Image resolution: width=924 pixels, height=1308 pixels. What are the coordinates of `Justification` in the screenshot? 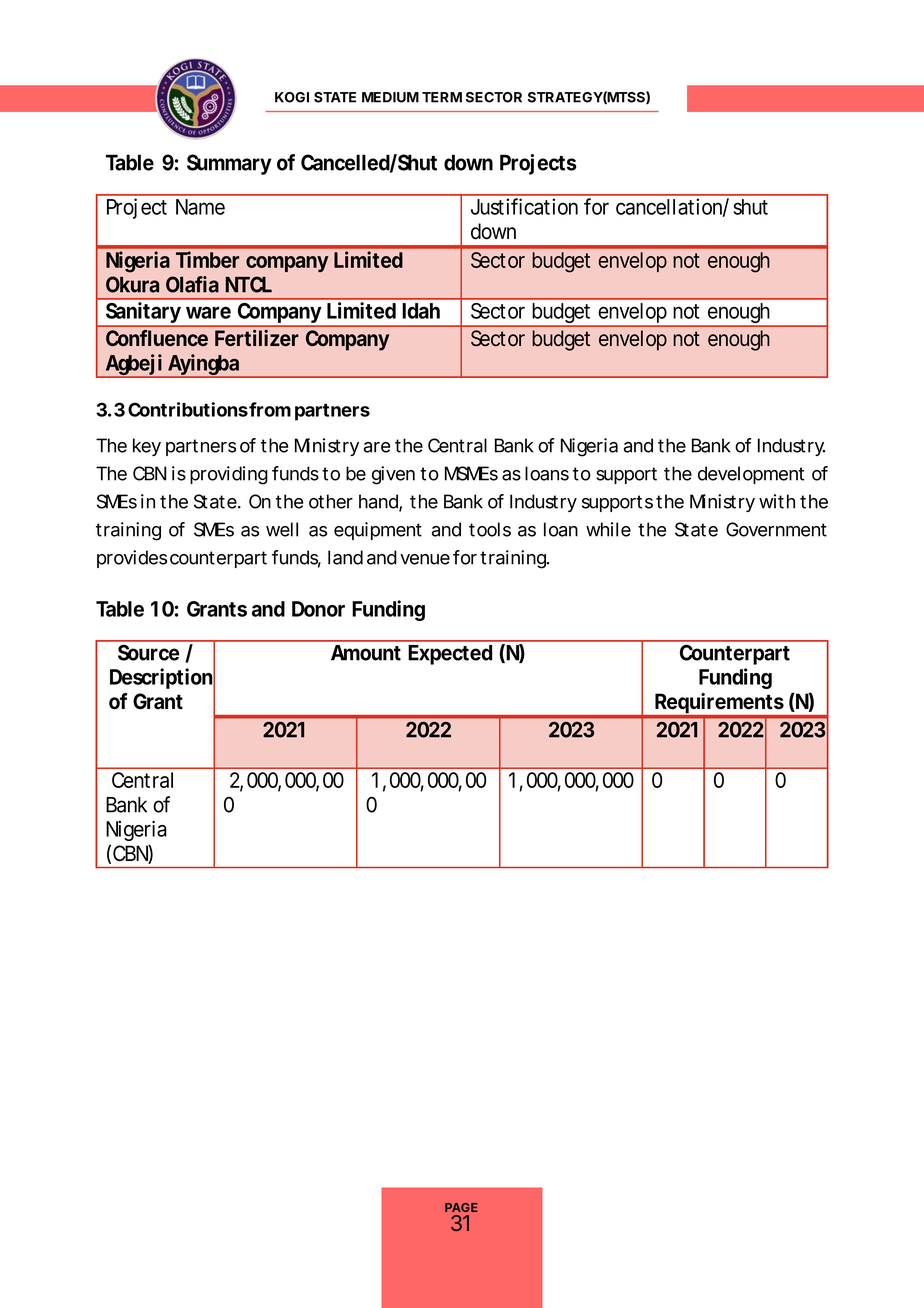 It's located at (524, 206).
